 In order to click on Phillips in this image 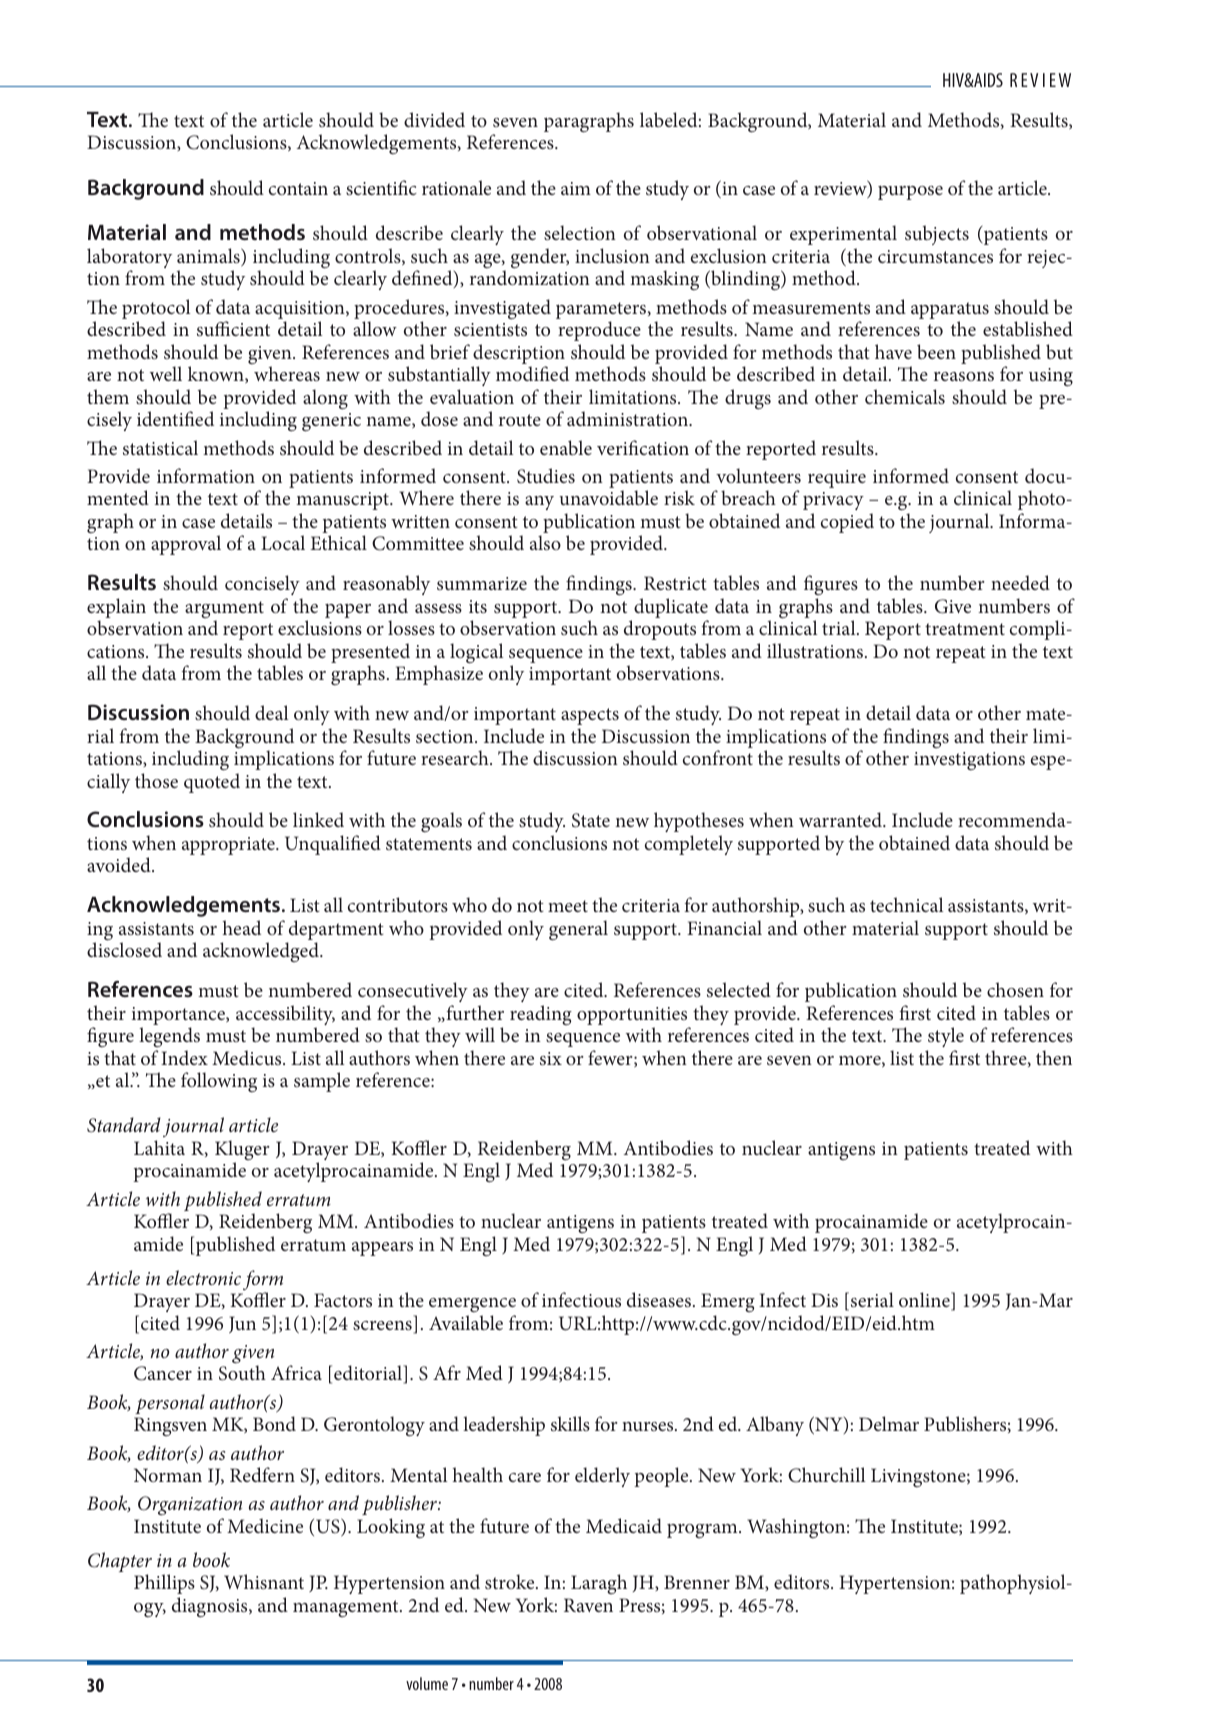, I will do `click(164, 1584)`.
